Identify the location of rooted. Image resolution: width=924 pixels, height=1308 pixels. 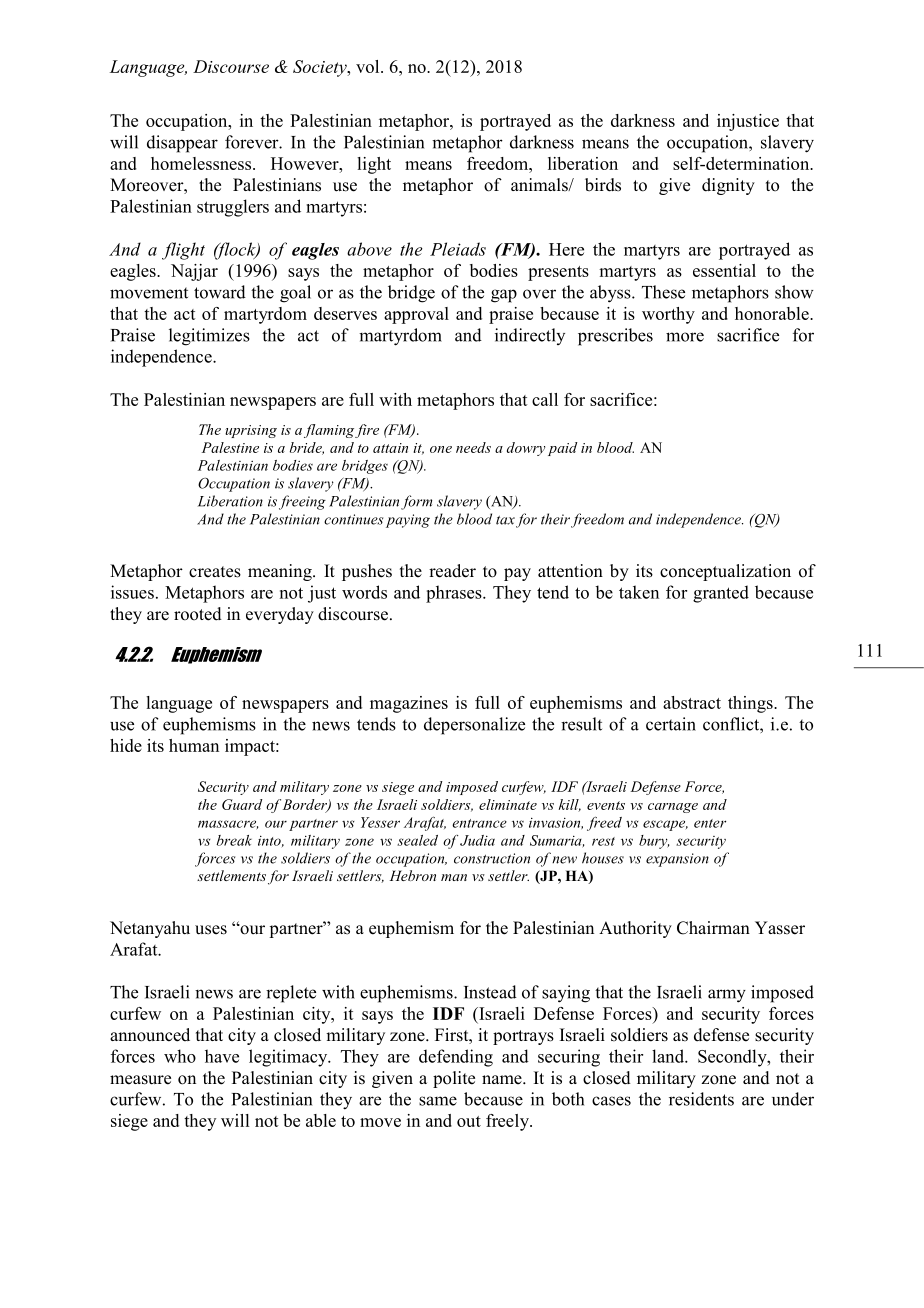
(198, 614).
